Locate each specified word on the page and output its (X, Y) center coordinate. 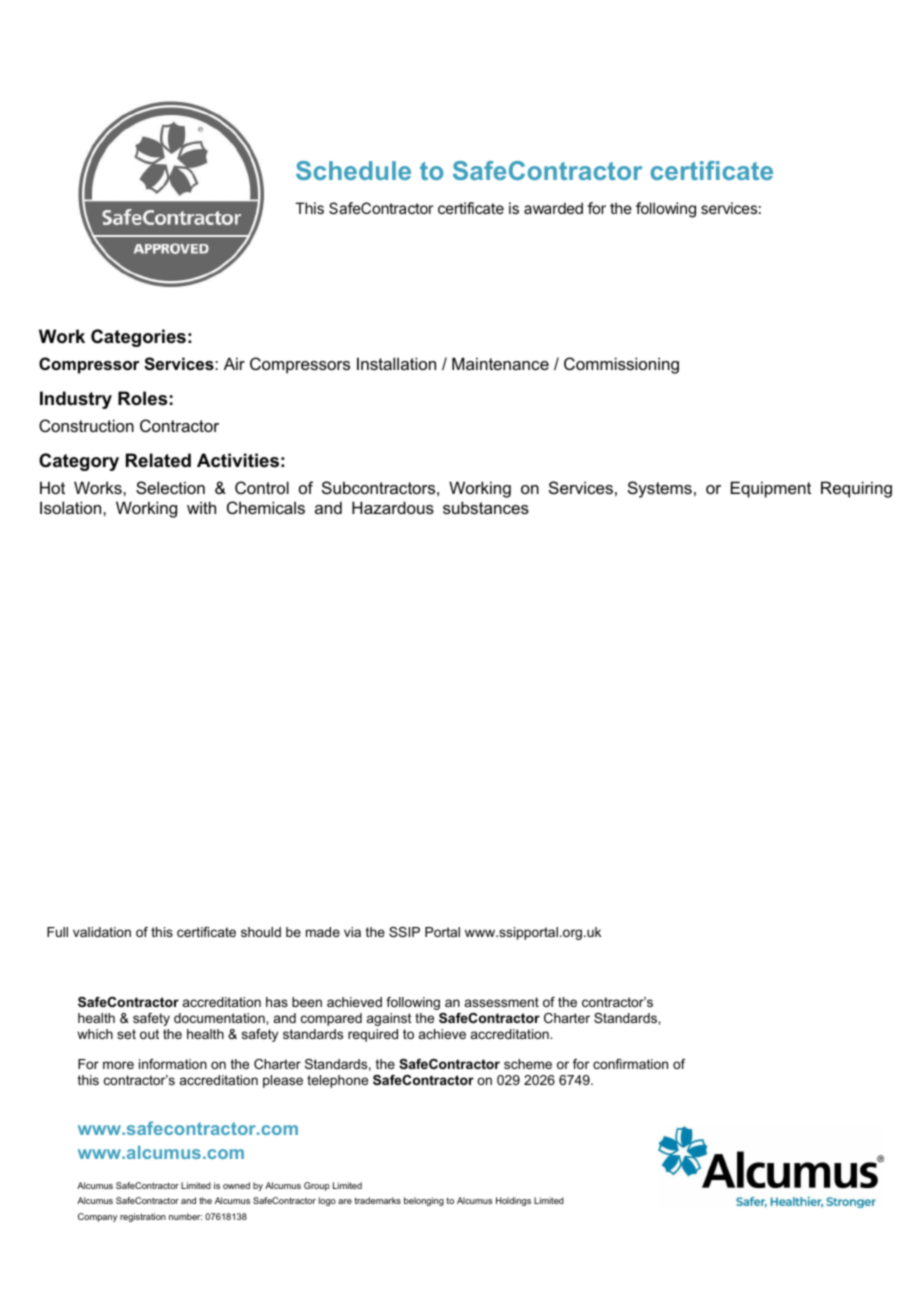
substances (486, 507)
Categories (138, 338)
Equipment (771, 489)
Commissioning (621, 365)
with (201, 507)
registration (143, 1217)
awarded (553, 208)
